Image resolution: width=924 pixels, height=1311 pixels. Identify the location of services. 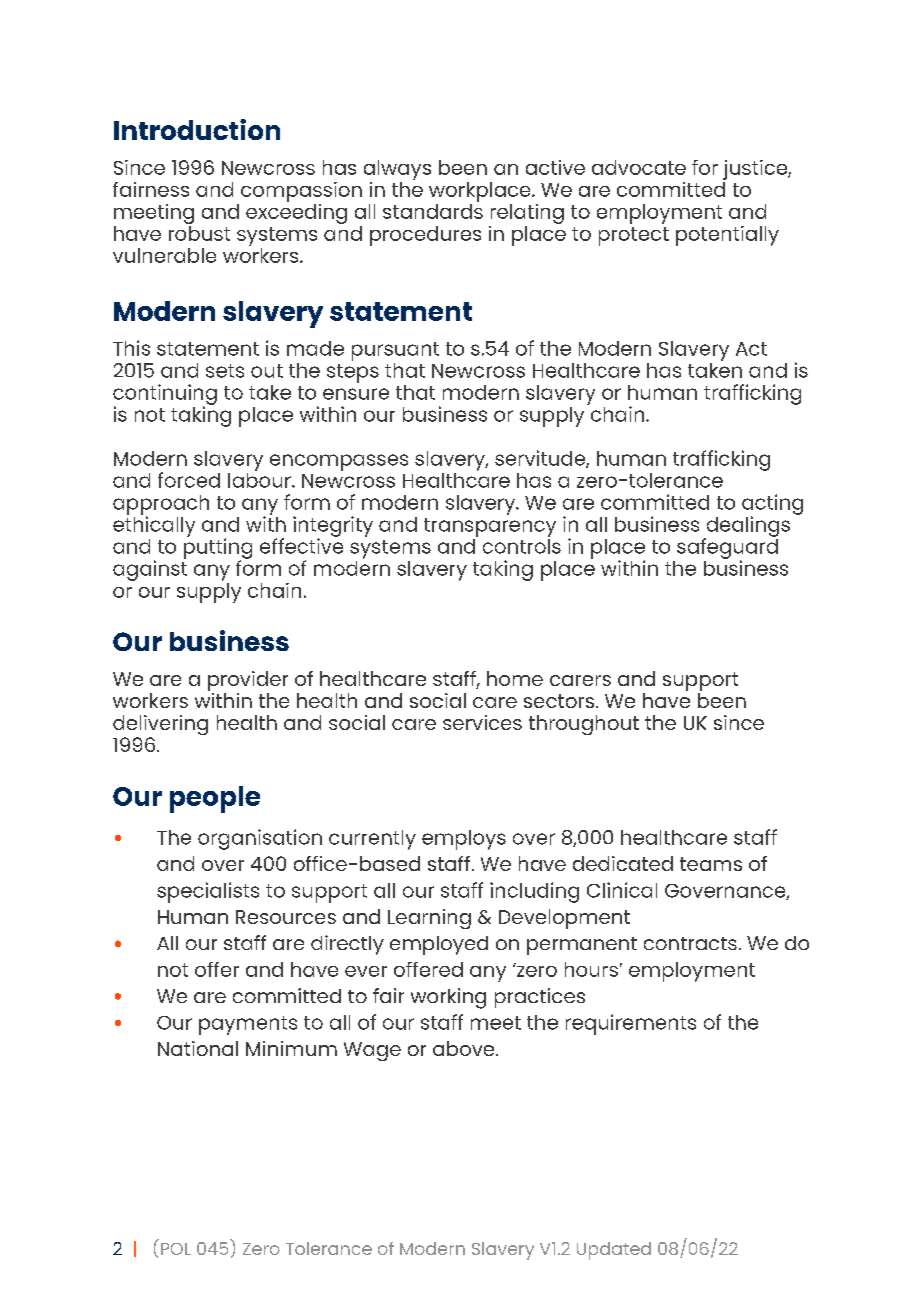
(482, 722).
